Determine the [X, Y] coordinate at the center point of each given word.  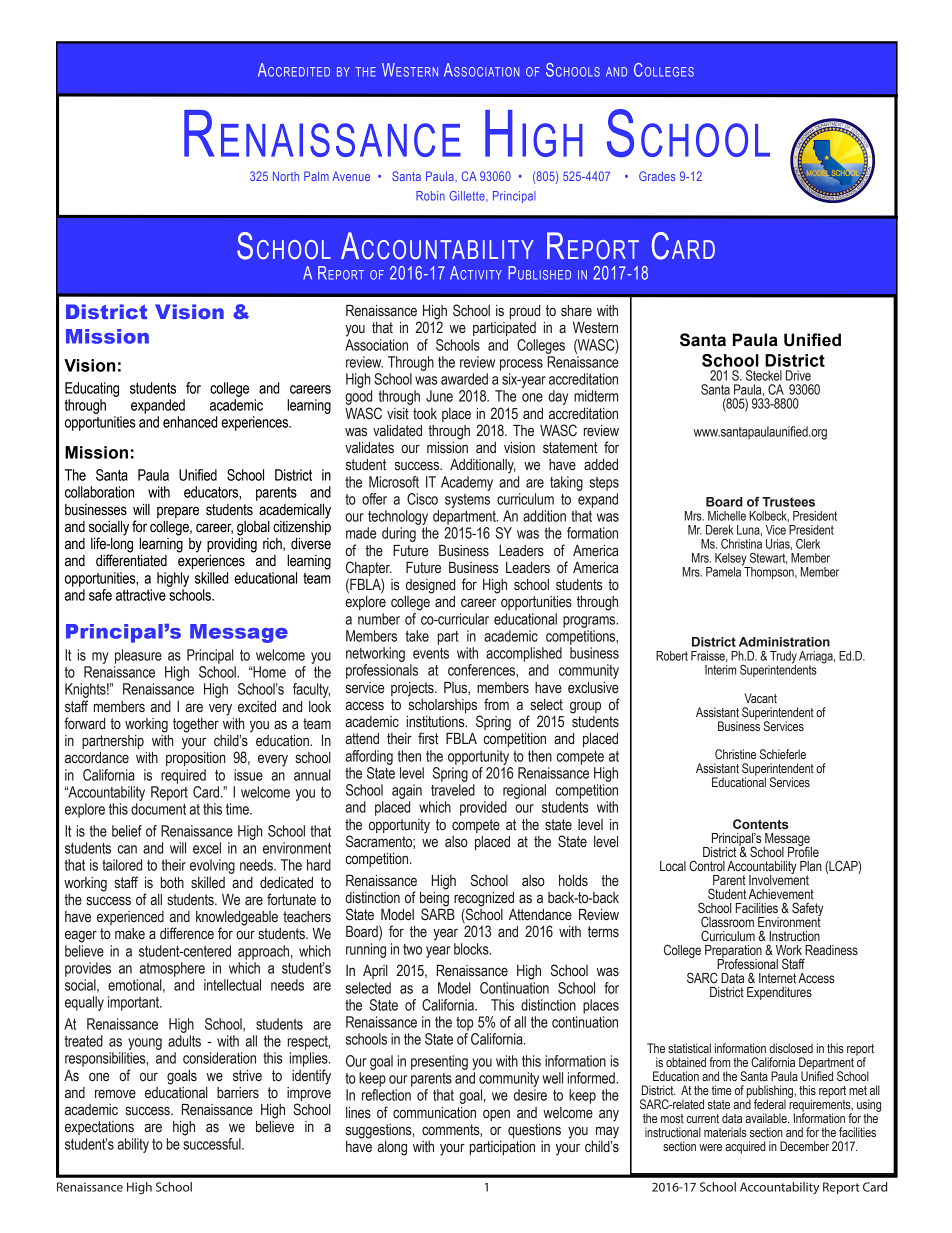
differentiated [131, 559]
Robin [430, 196]
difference [187, 933]
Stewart [769, 558]
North [286, 176]
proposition [195, 757]
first [428, 738]
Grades [657, 176]
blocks [472, 949]
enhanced [190, 422]
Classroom [727, 921]
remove [115, 1094]
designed [430, 586]
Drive [798, 375]
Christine [735, 754]
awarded [464, 379]
